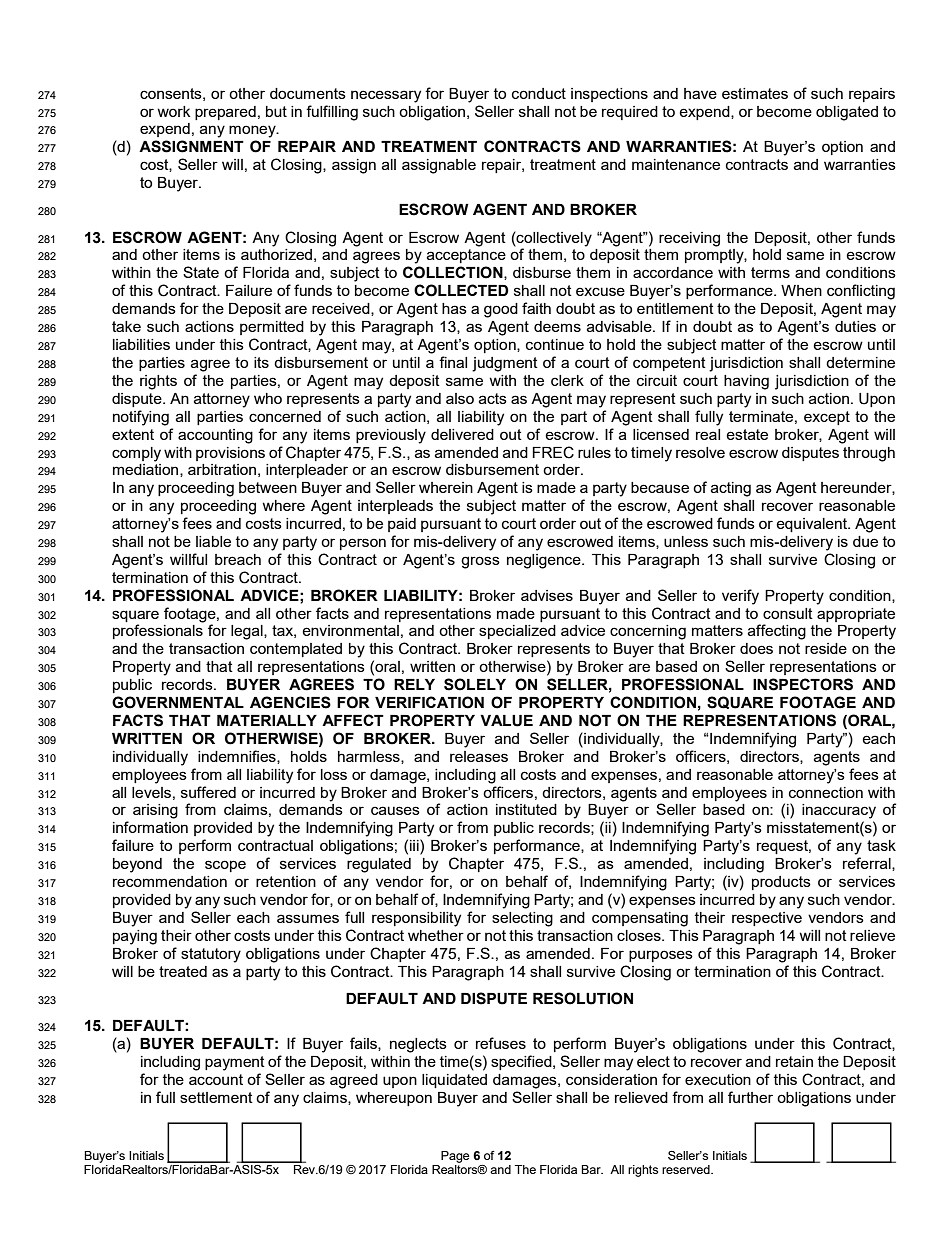 This page has width=952, height=1233. What do you see at coordinates (539, 93) in the page?
I see `conduct` at bounding box center [539, 93].
